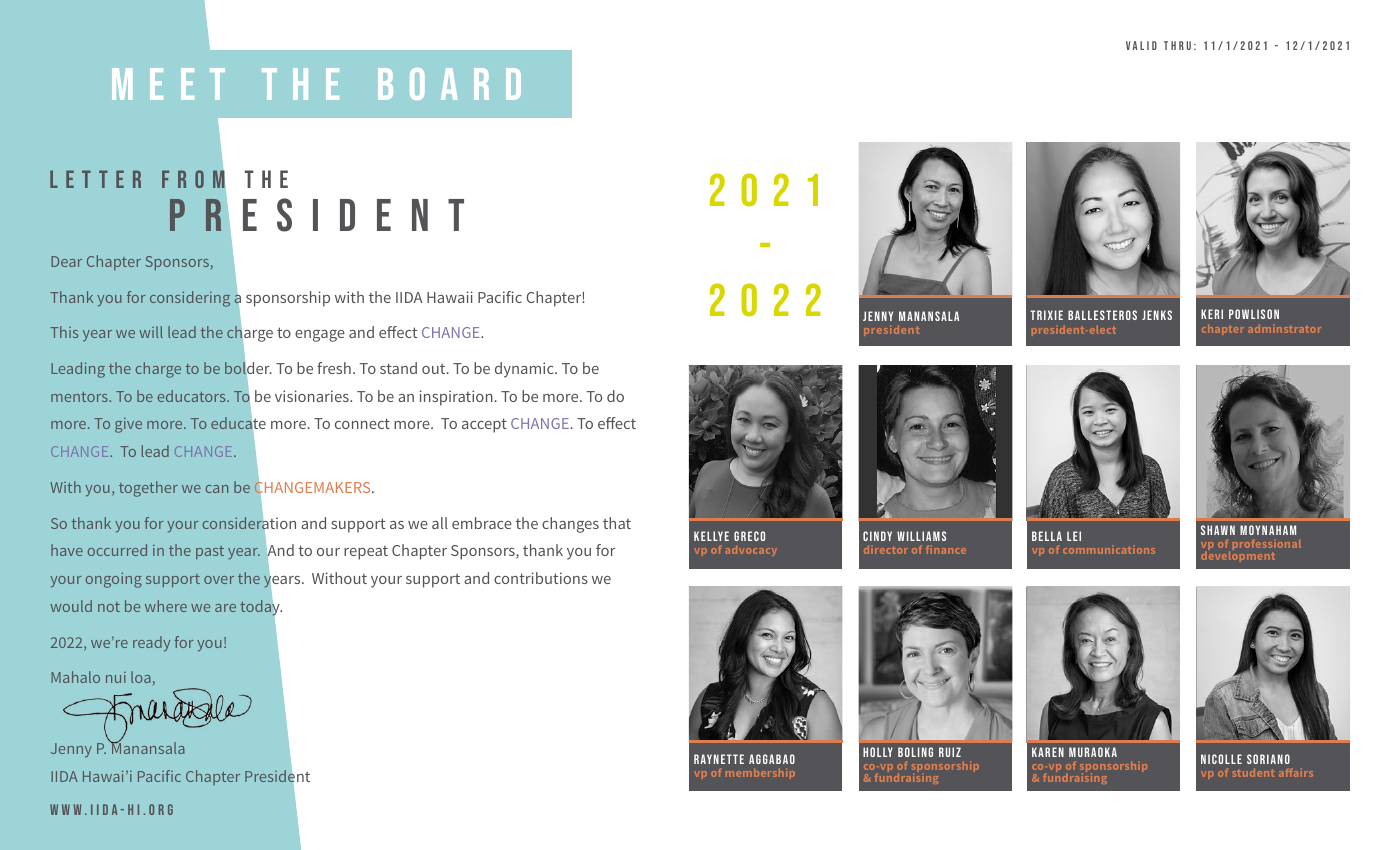 The width and height of the page is (1400, 850). I want to click on board, so click(449, 84).
